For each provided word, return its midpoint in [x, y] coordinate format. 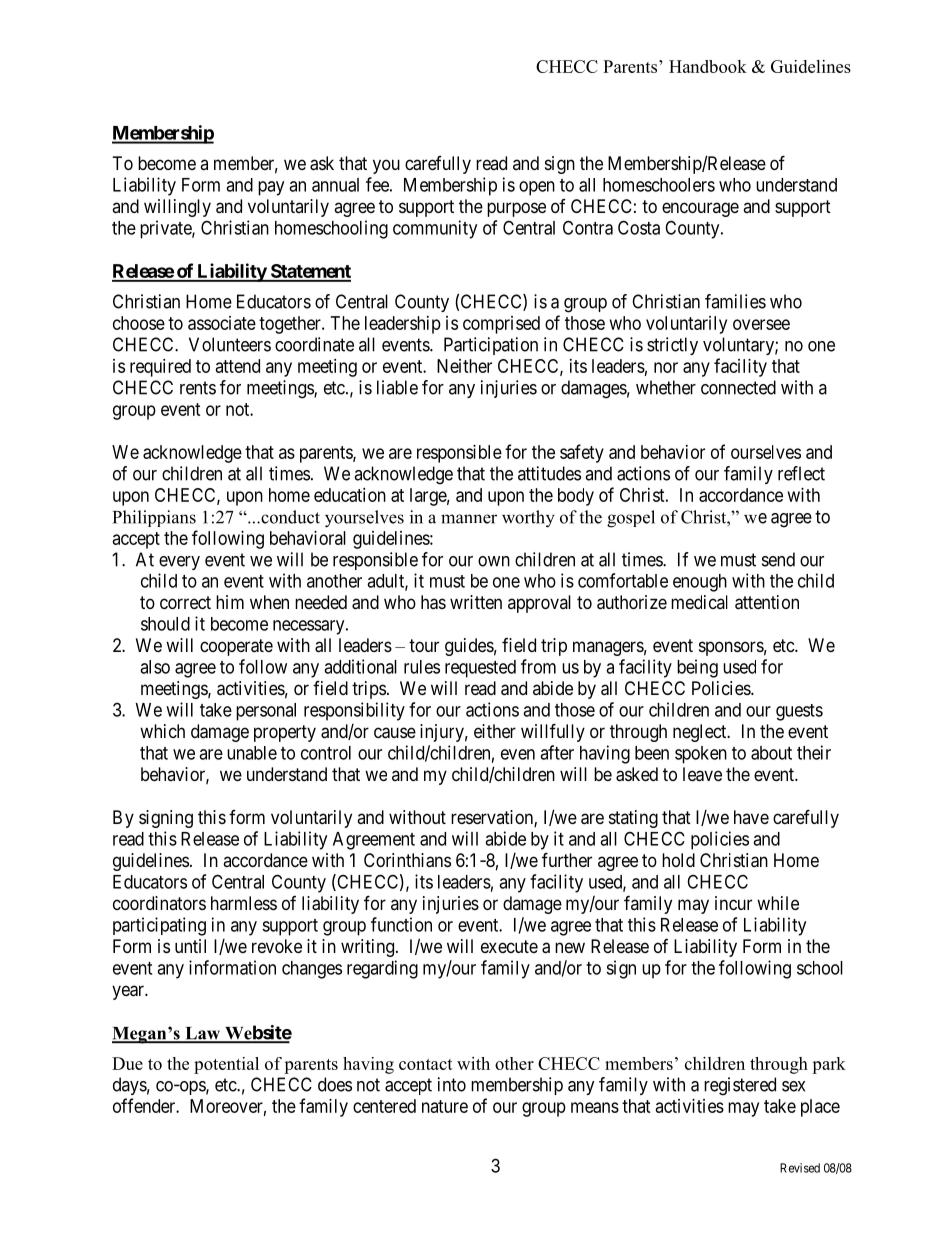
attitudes [549, 473]
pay [271, 188]
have [751, 817]
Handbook [708, 66]
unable [252, 753]
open [537, 188]
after [557, 752]
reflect [801, 473]
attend [238, 366]
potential [226, 1065]
